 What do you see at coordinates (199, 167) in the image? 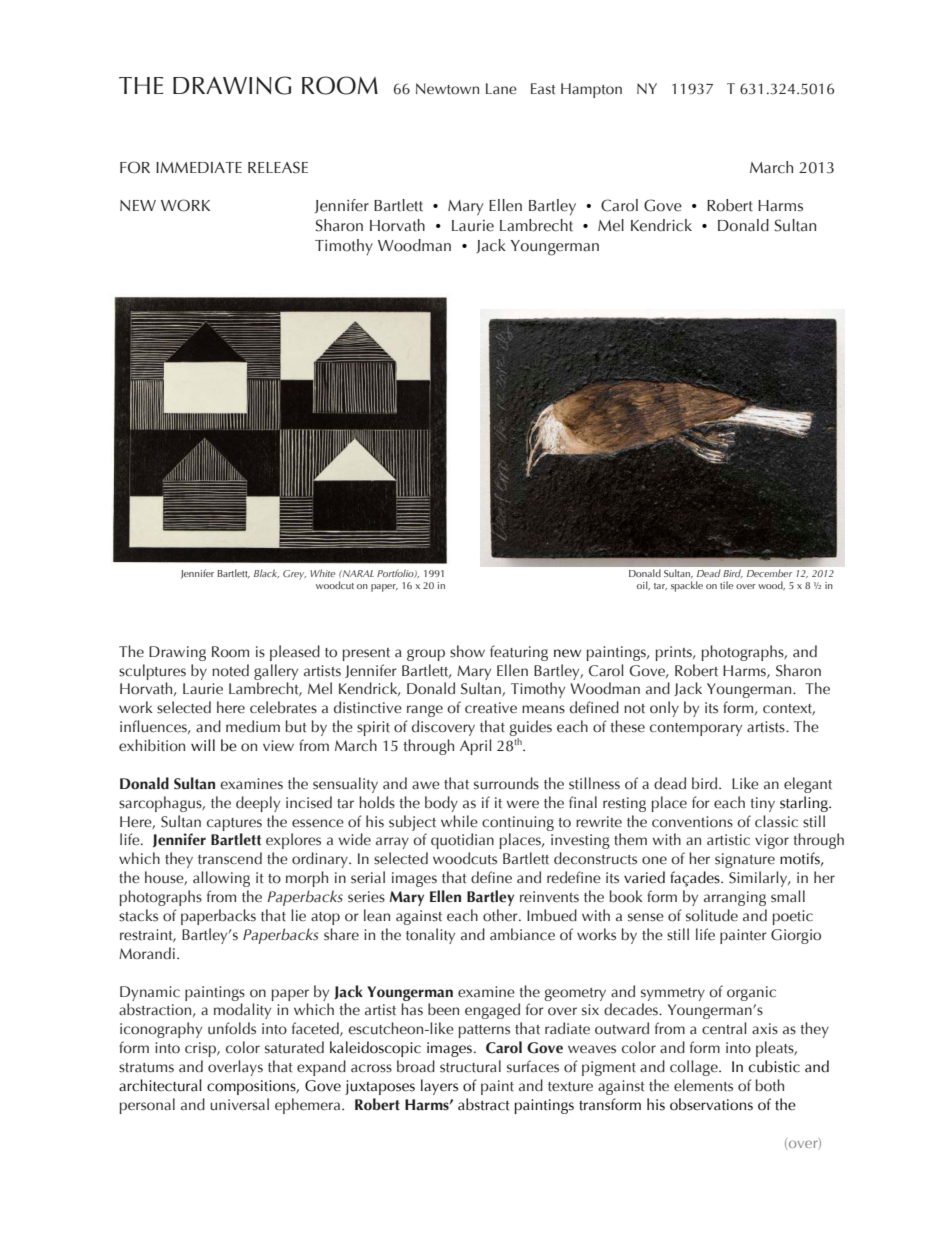
I see `IMMEDIATE` at bounding box center [199, 167].
